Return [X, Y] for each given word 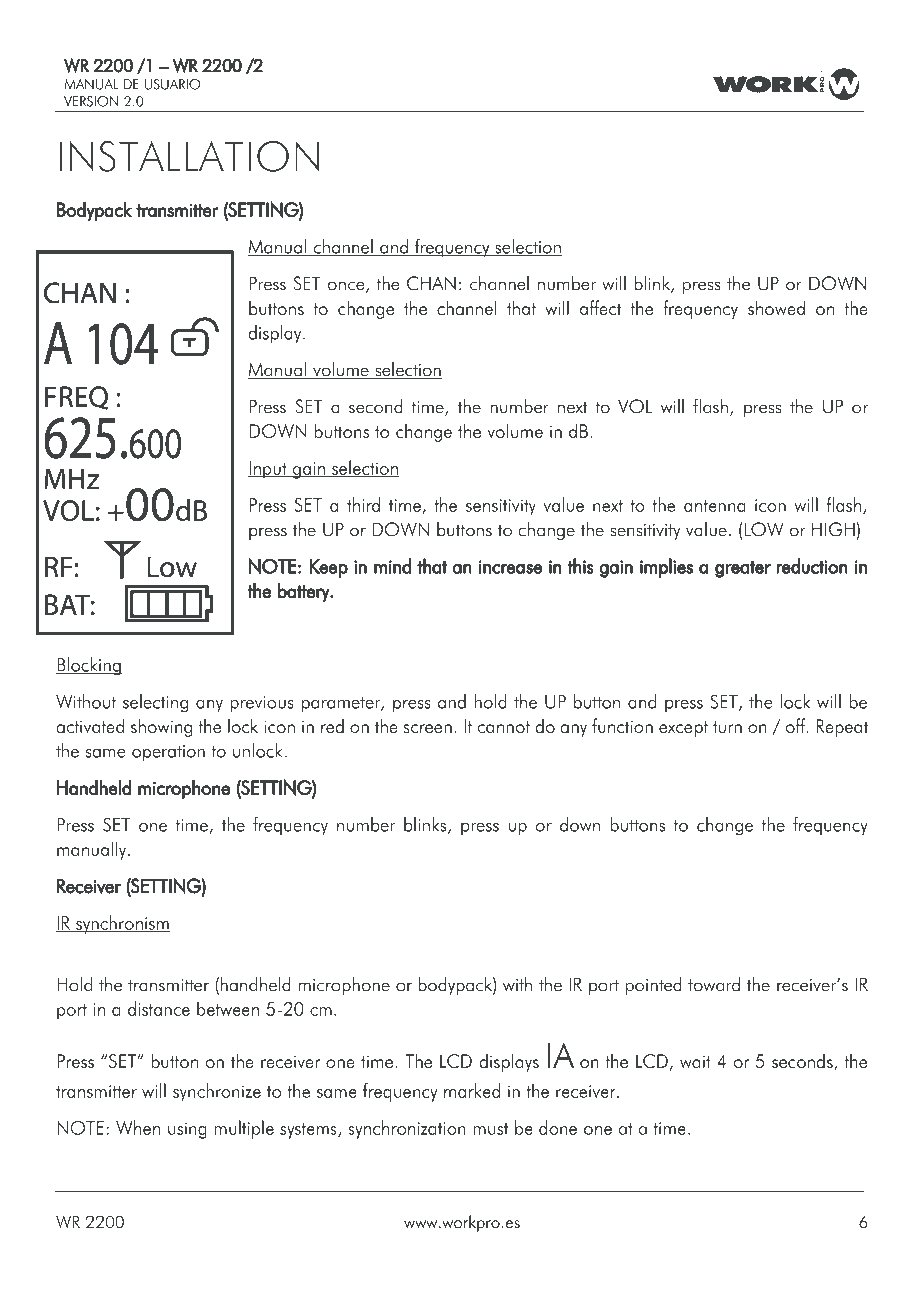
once [347, 287]
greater [743, 569]
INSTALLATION [189, 156]
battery [304, 592]
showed [776, 307]
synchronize [217, 1092]
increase [510, 567]
